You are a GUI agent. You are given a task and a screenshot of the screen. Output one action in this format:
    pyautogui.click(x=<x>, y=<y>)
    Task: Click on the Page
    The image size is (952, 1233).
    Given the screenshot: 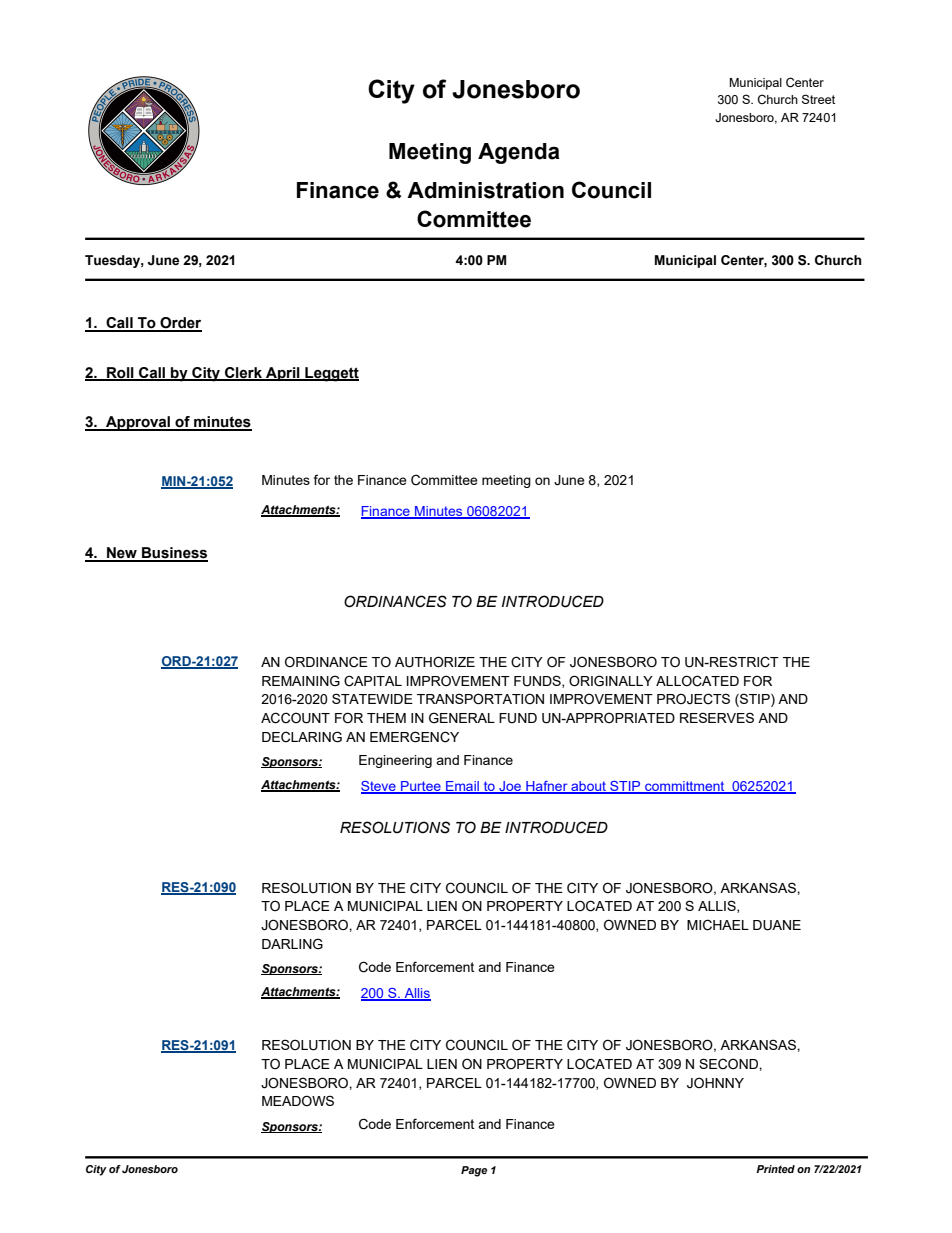 What is the action you would take?
    pyautogui.click(x=474, y=1171)
